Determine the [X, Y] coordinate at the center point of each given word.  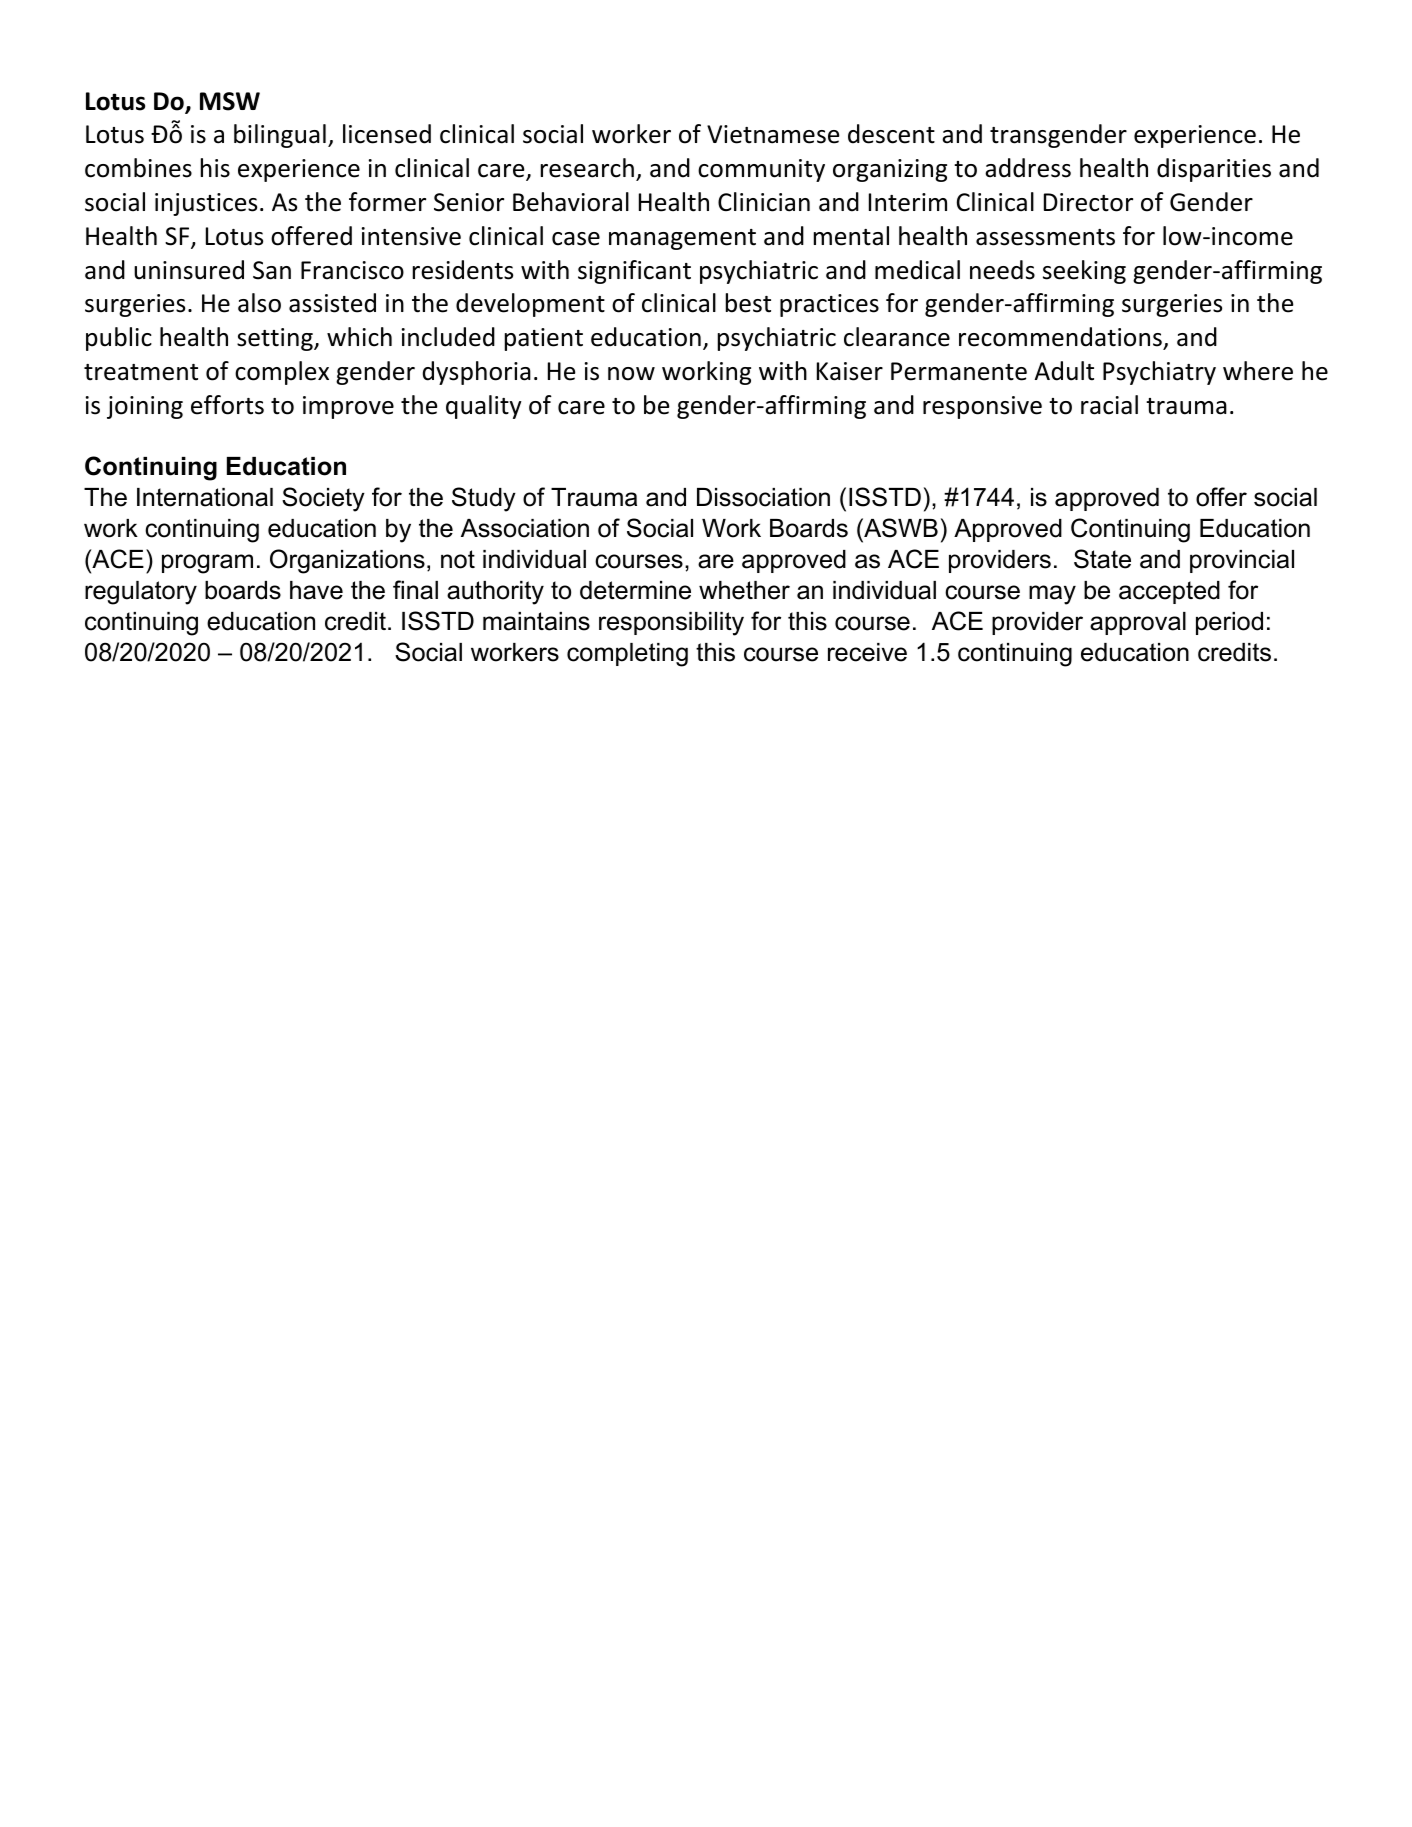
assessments [1045, 237]
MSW [230, 101]
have [316, 590]
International [205, 497]
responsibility [671, 624]
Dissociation [763, 497]
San [272, 270]
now [631, 374]
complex [282, 373]
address [1028, 168]
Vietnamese [773, 134]
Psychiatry [1159, 373]
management [682, 239]
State [1102, 559]
